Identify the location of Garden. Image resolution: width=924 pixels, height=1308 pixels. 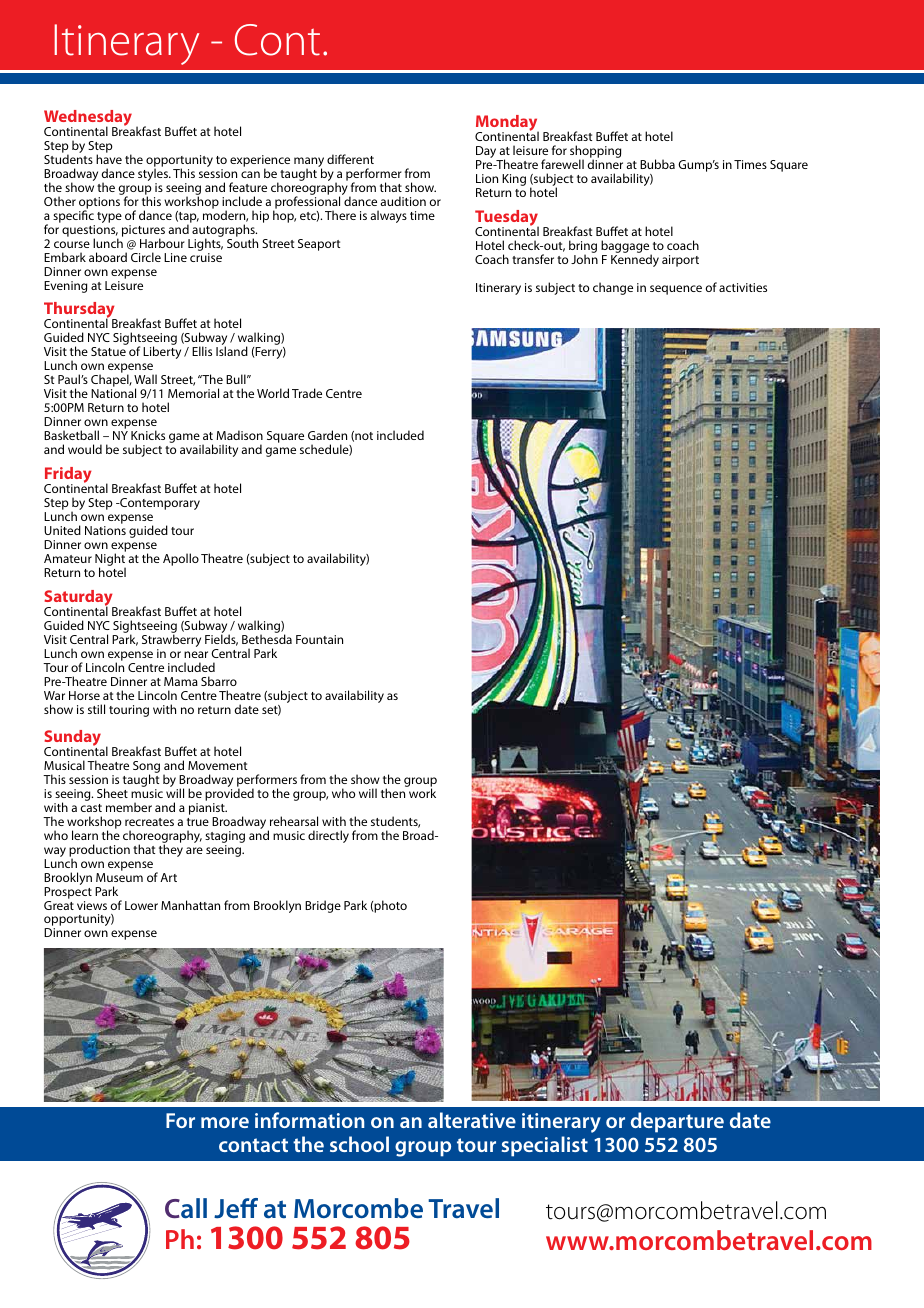
(327, 435).
